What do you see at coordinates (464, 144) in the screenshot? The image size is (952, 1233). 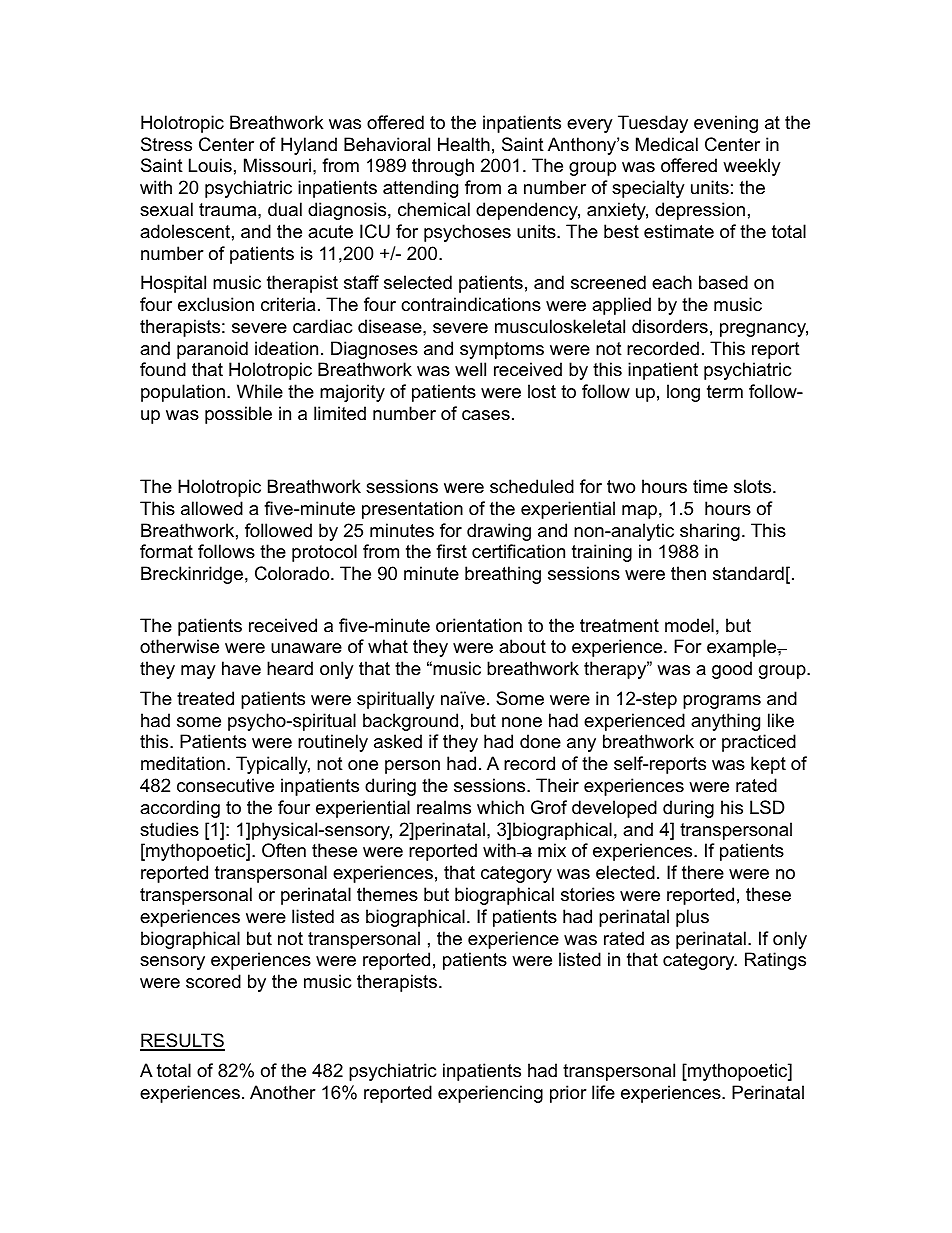 I see `Health` at bounding box center [464, 144].
